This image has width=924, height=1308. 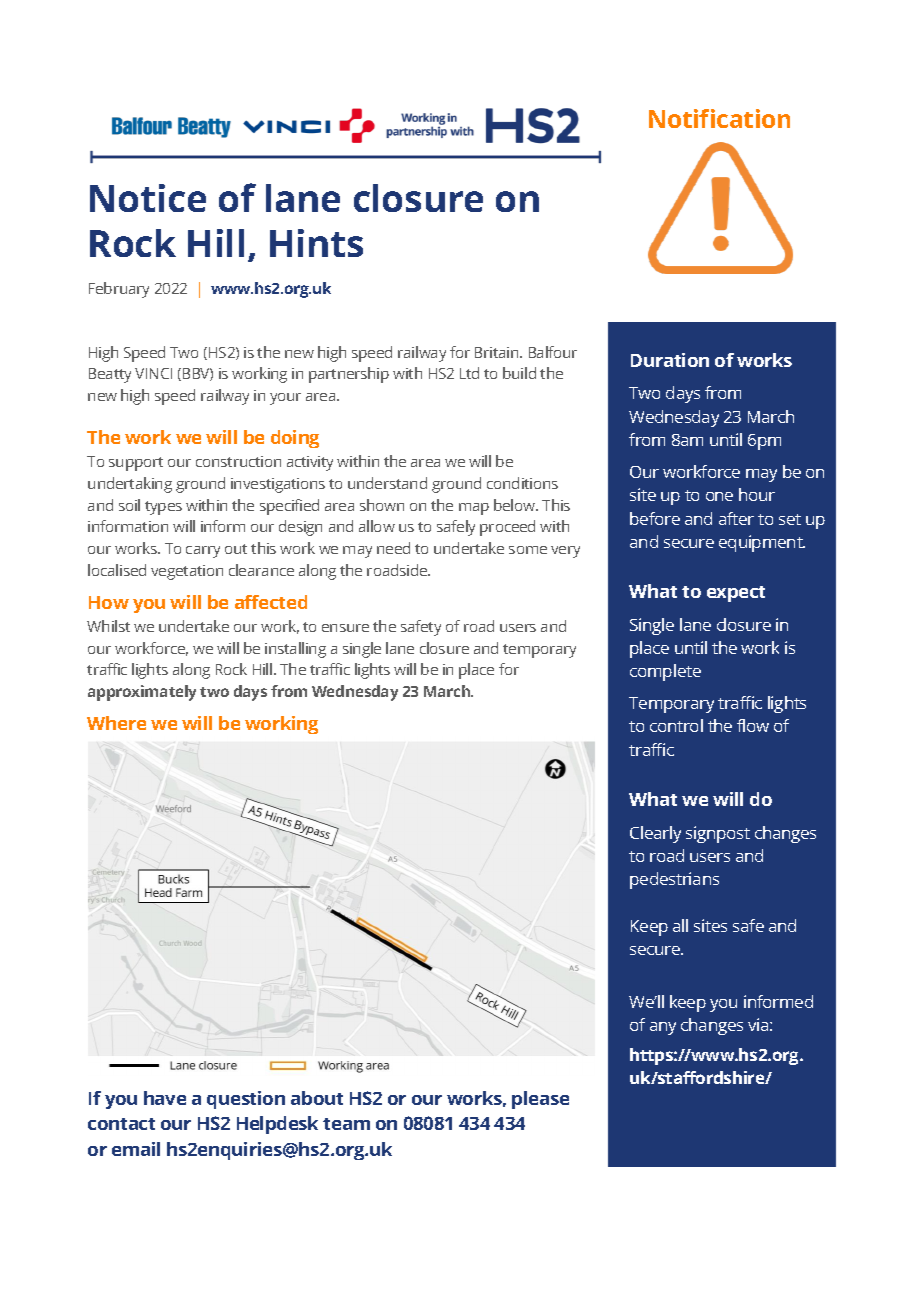 What do you see at coordinates (165, 1098) in the image?
I see `have` at bounding box center [165, 1098].
